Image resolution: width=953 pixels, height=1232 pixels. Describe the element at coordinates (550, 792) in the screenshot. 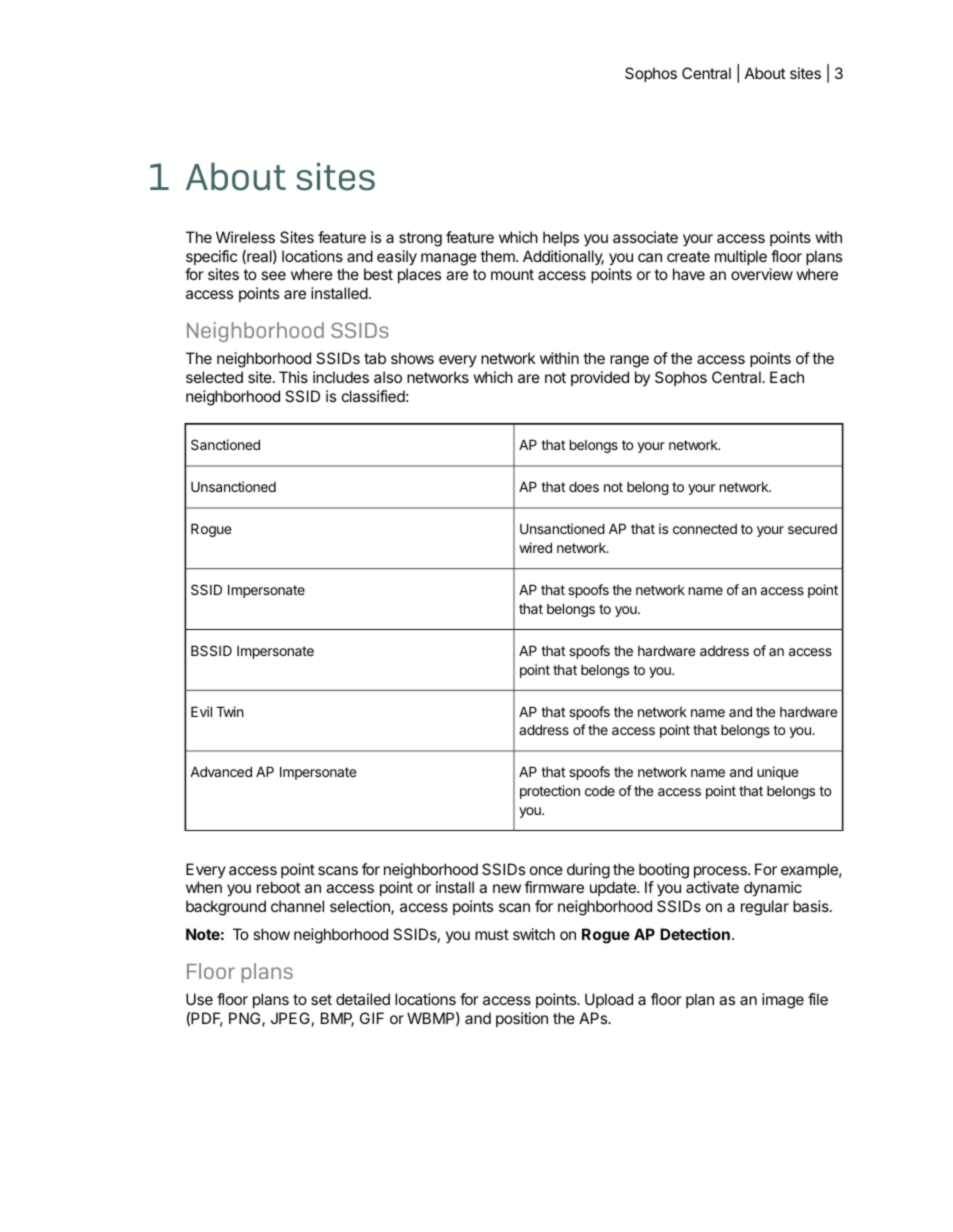

I see `protection` at that location.
